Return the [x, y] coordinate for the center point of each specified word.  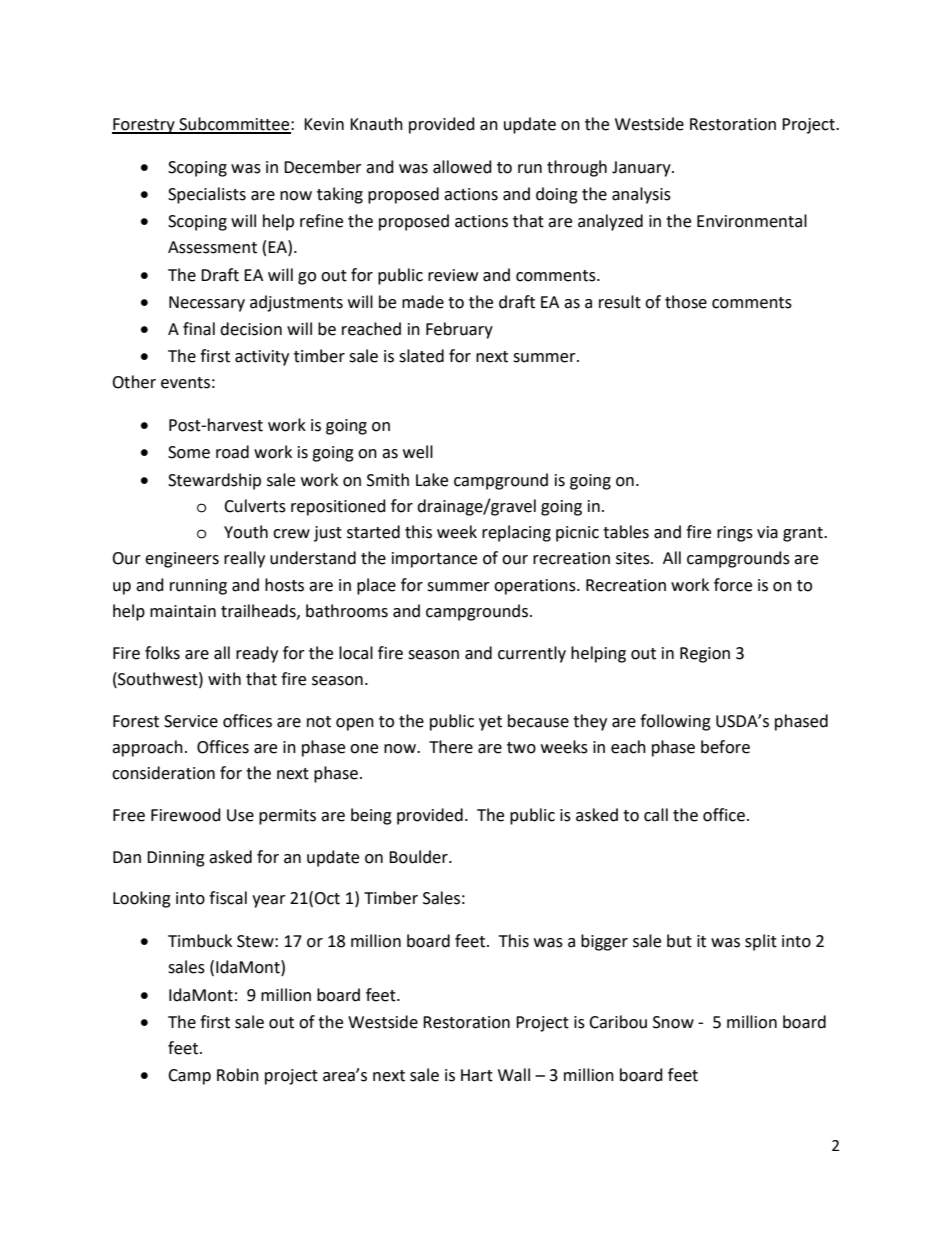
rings [735, 534]
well [418, 452]
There [451, 747]
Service [191, 721]
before [725, 747]
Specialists [207, 195]
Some [189, 452]
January [642, 169]
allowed [462, 167]
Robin [238, 1075]
